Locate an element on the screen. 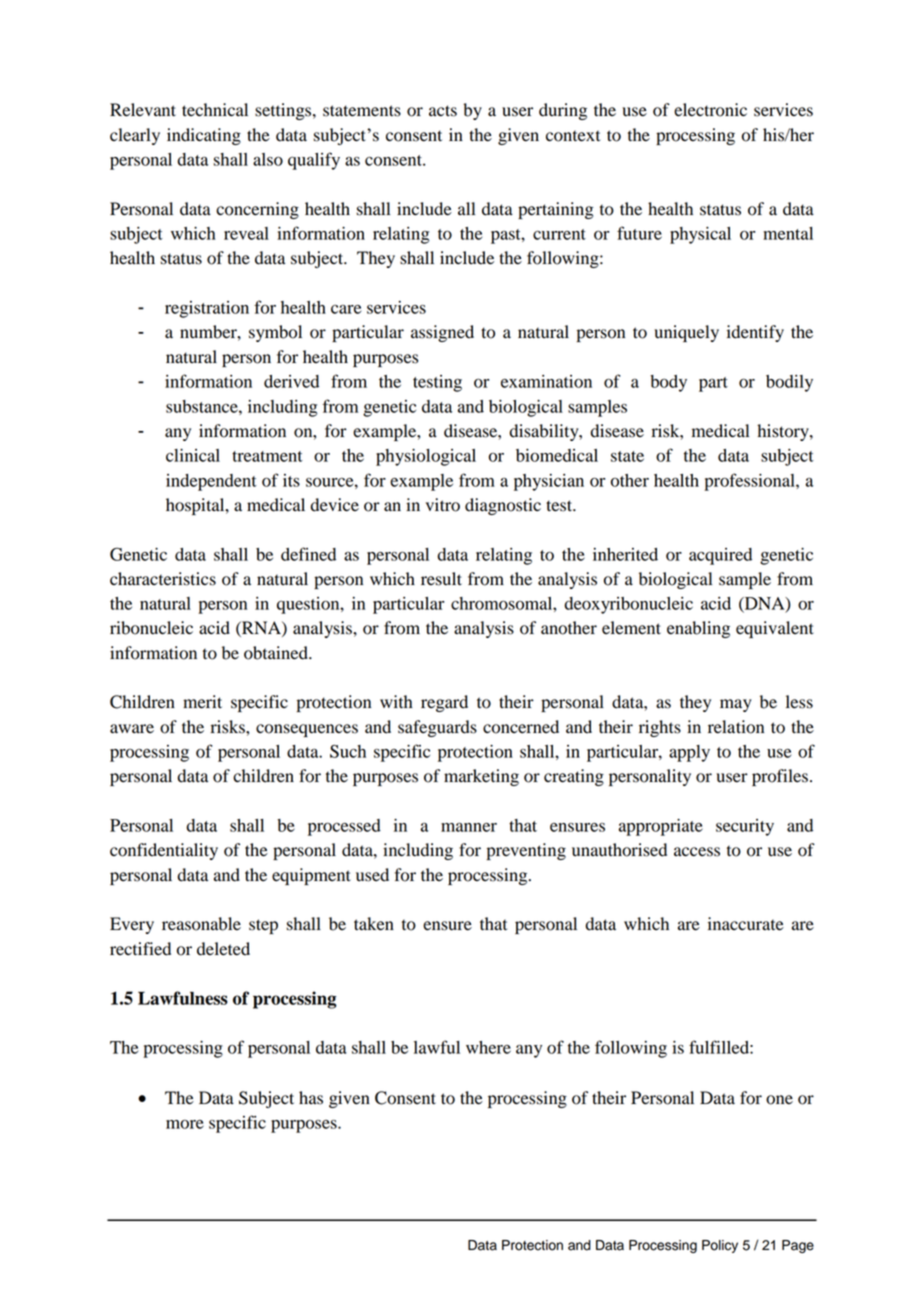  indicating is located at coordinates (204, 136).
